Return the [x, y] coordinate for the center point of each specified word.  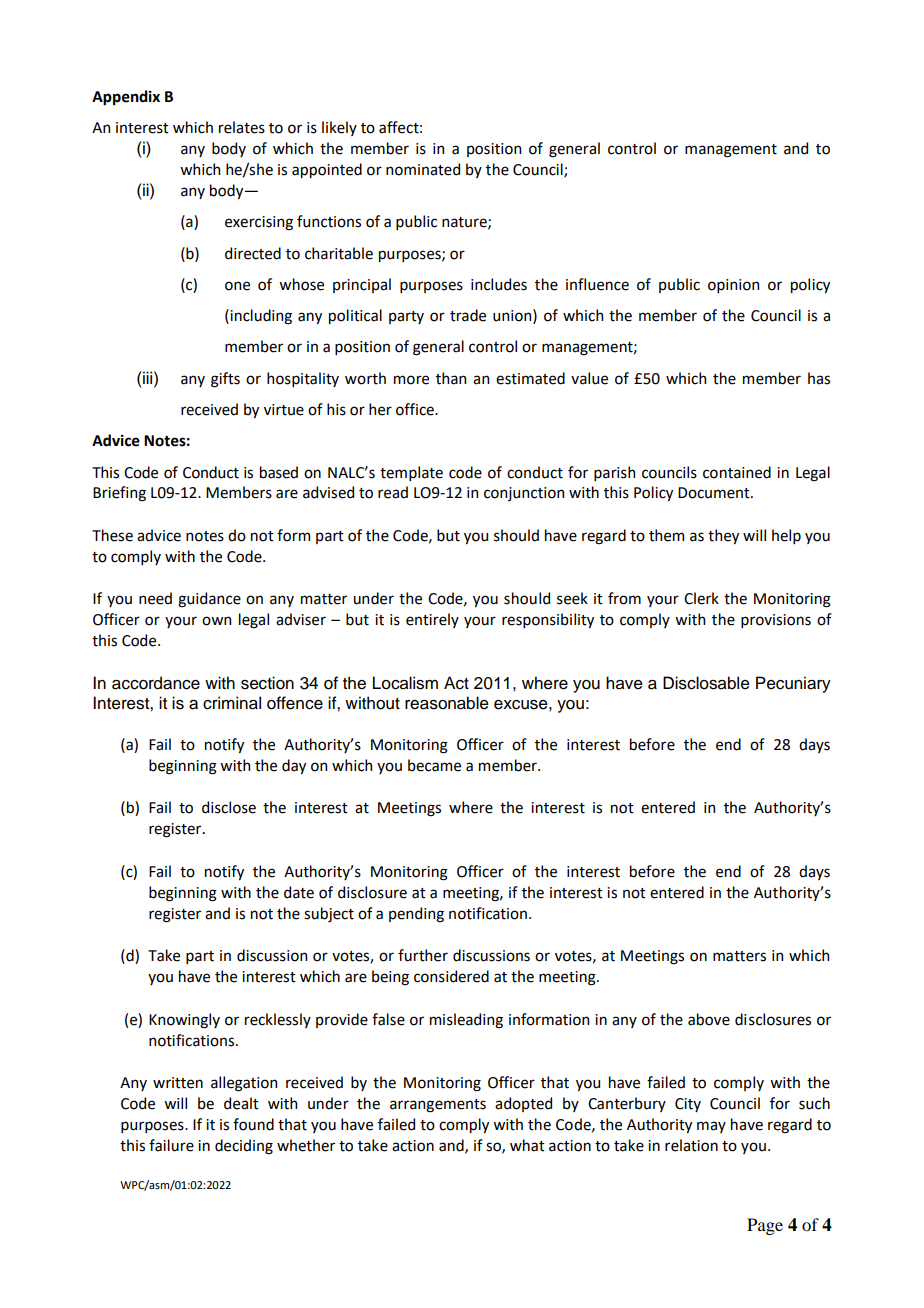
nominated [423, 169]
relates [242, 127]
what [527, 1145]
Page [765, 1226]
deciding [244, 1147]
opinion [733, 286]
